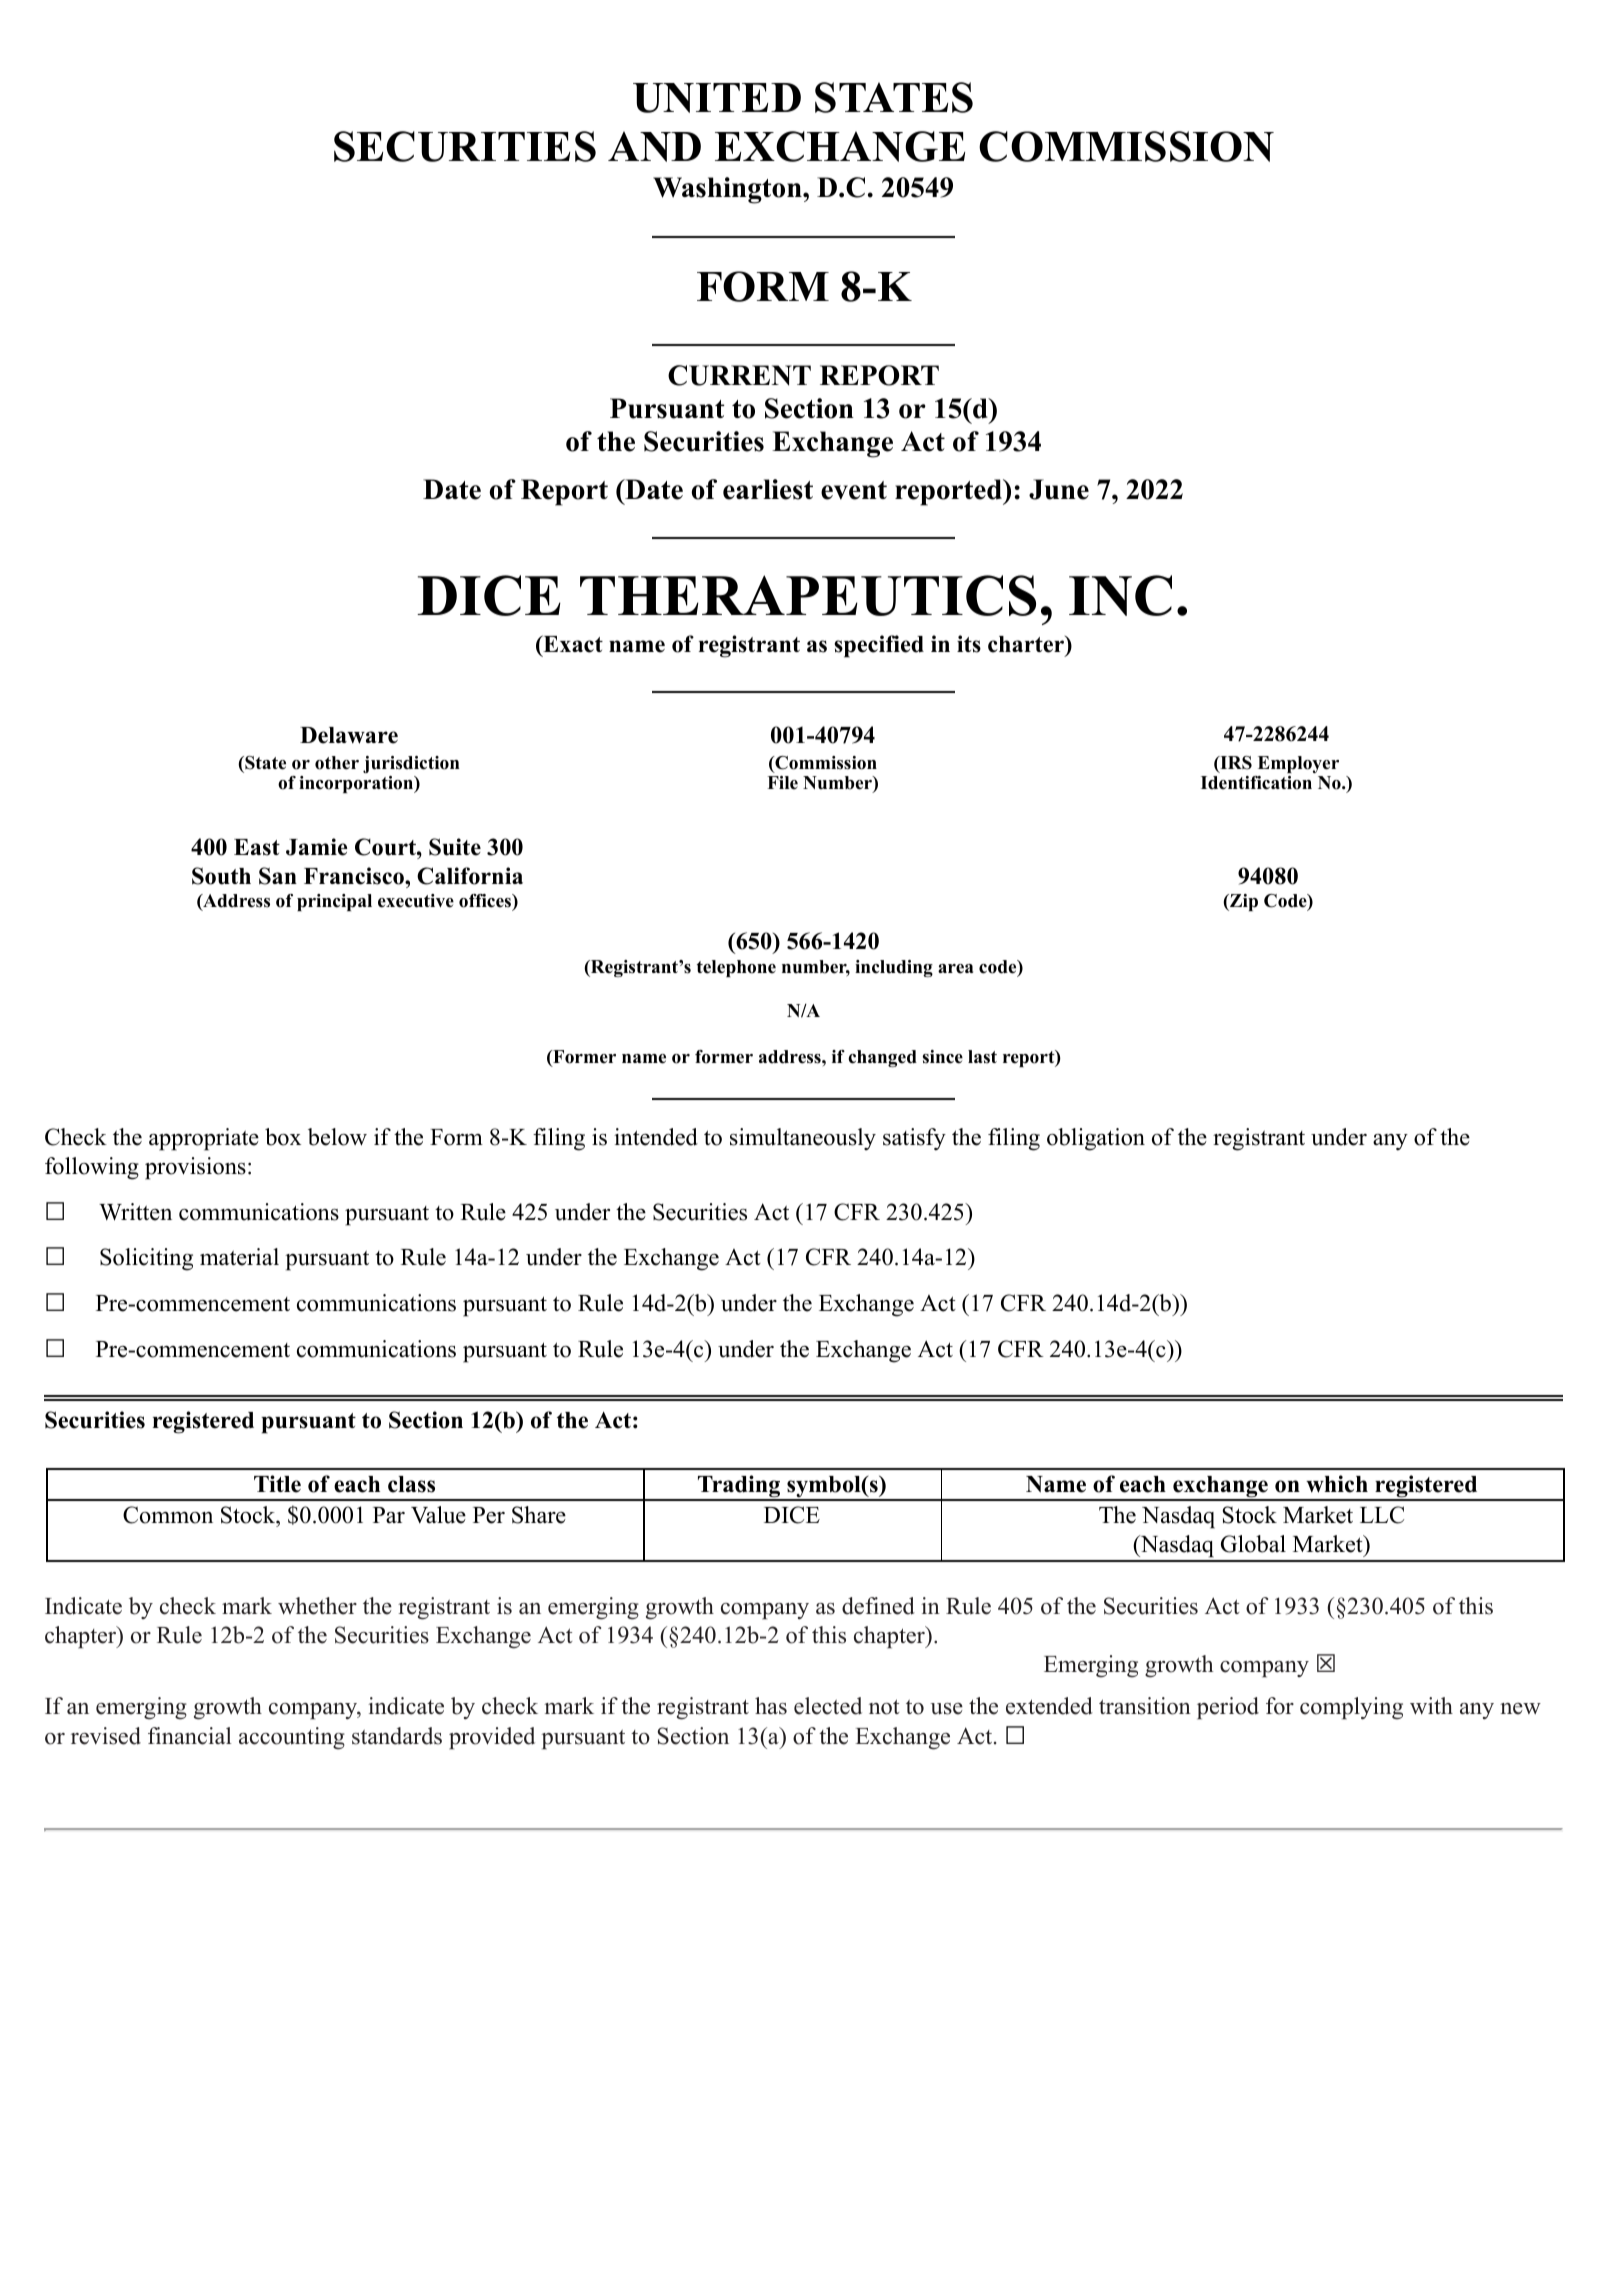 Image resolution: width=1609 pixels, height=2277 pixels. What do you see at coordinates (292, 1738) in the page?
I see `accounting` at bounding box center [292, 1738].
